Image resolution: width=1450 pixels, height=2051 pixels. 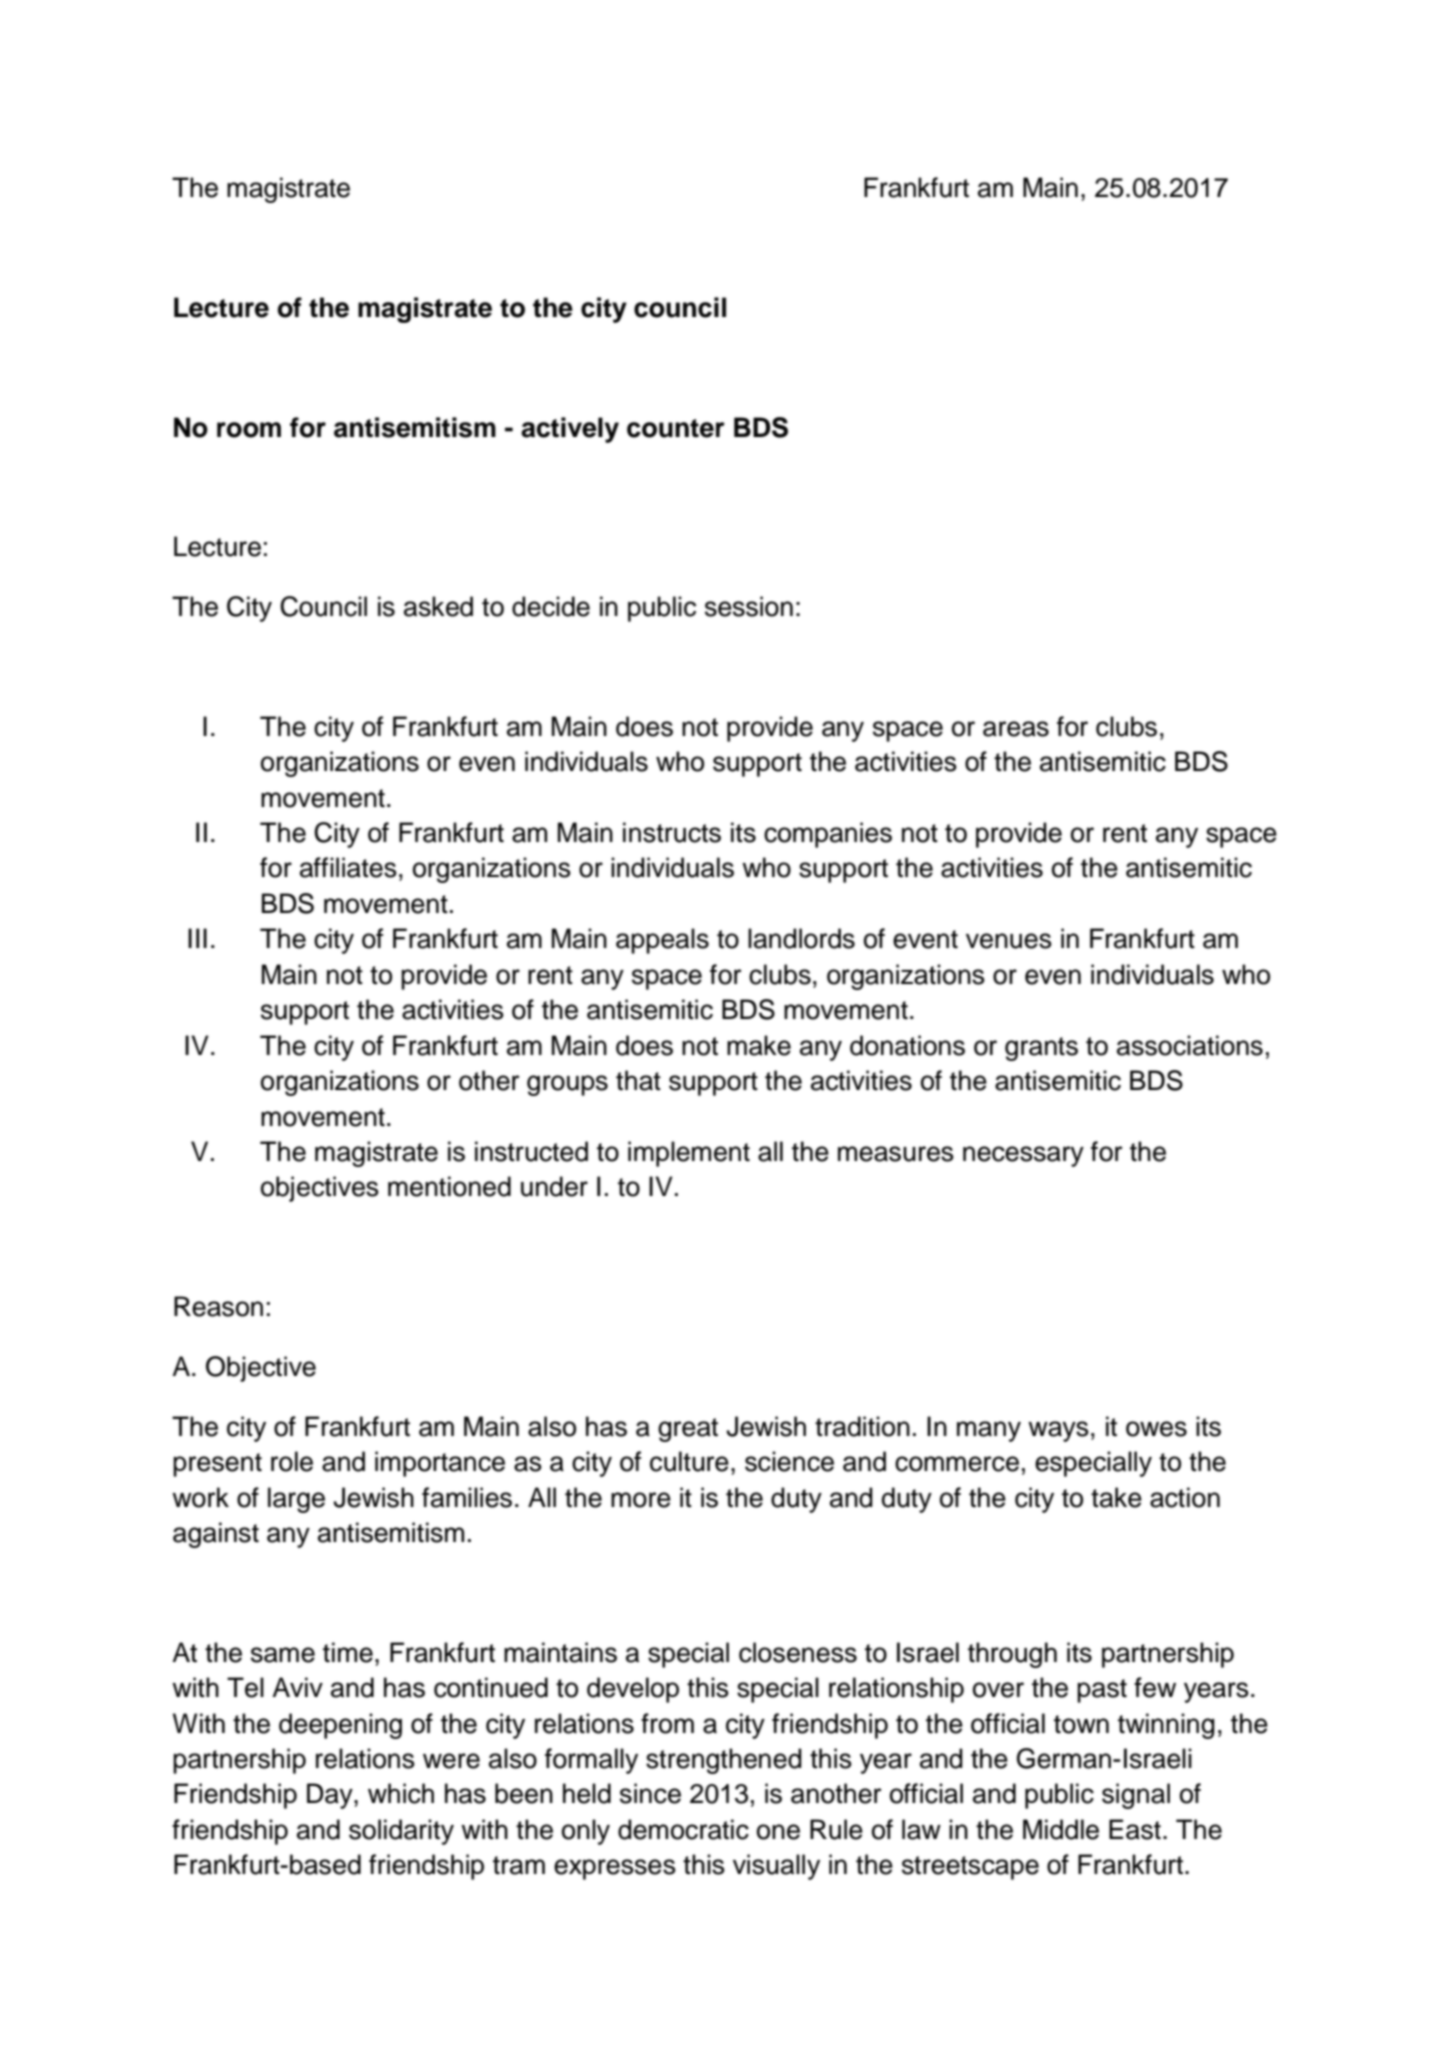 I want to click on room, so click(x=249, y=430).
